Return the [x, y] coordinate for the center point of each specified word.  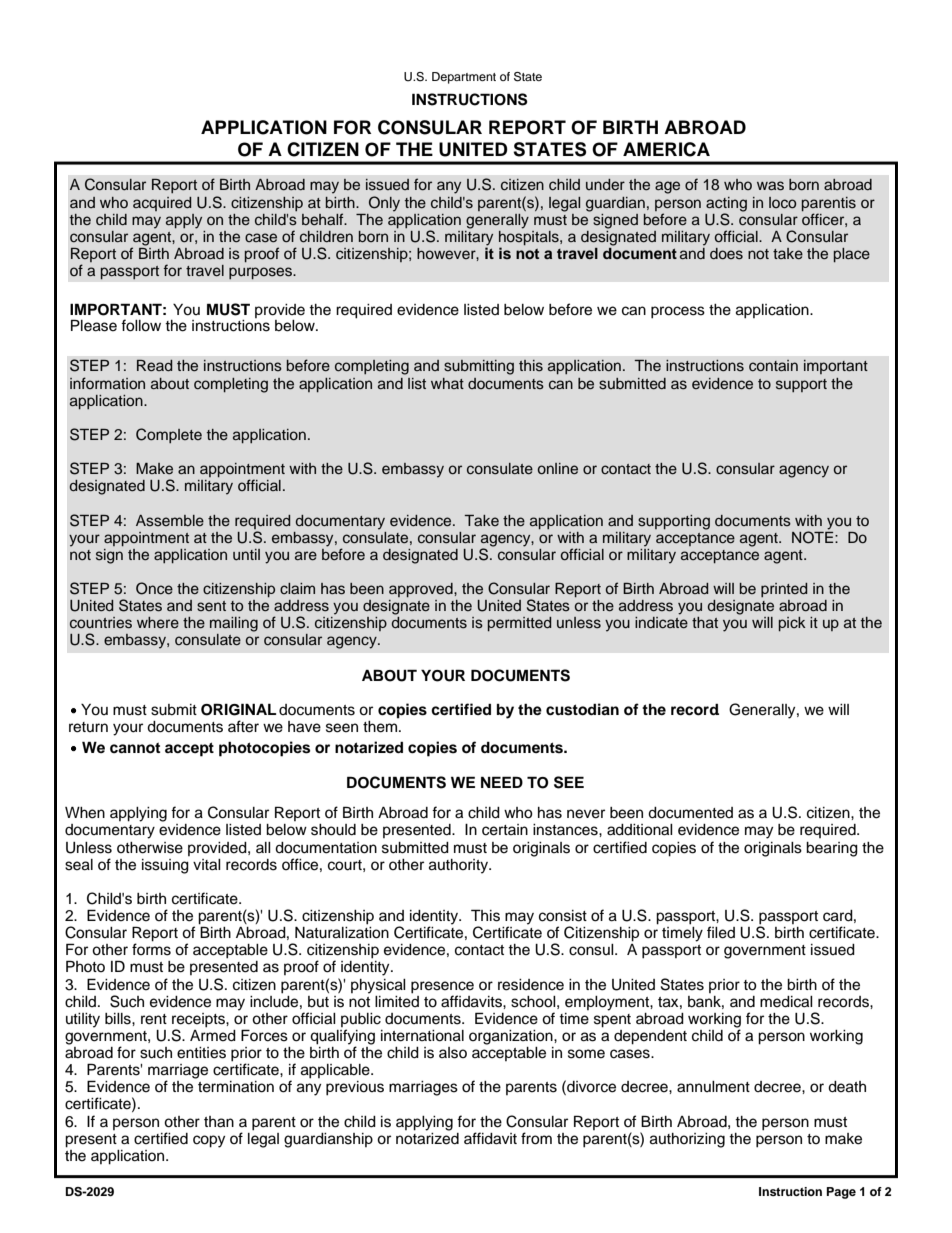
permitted [519, 624]
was [770, 186]
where [158, 623]
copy [209, 1141]
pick [792, 624]
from [536, 1138]
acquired [162, 204]
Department [464, 78]
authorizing [687, 1140]
